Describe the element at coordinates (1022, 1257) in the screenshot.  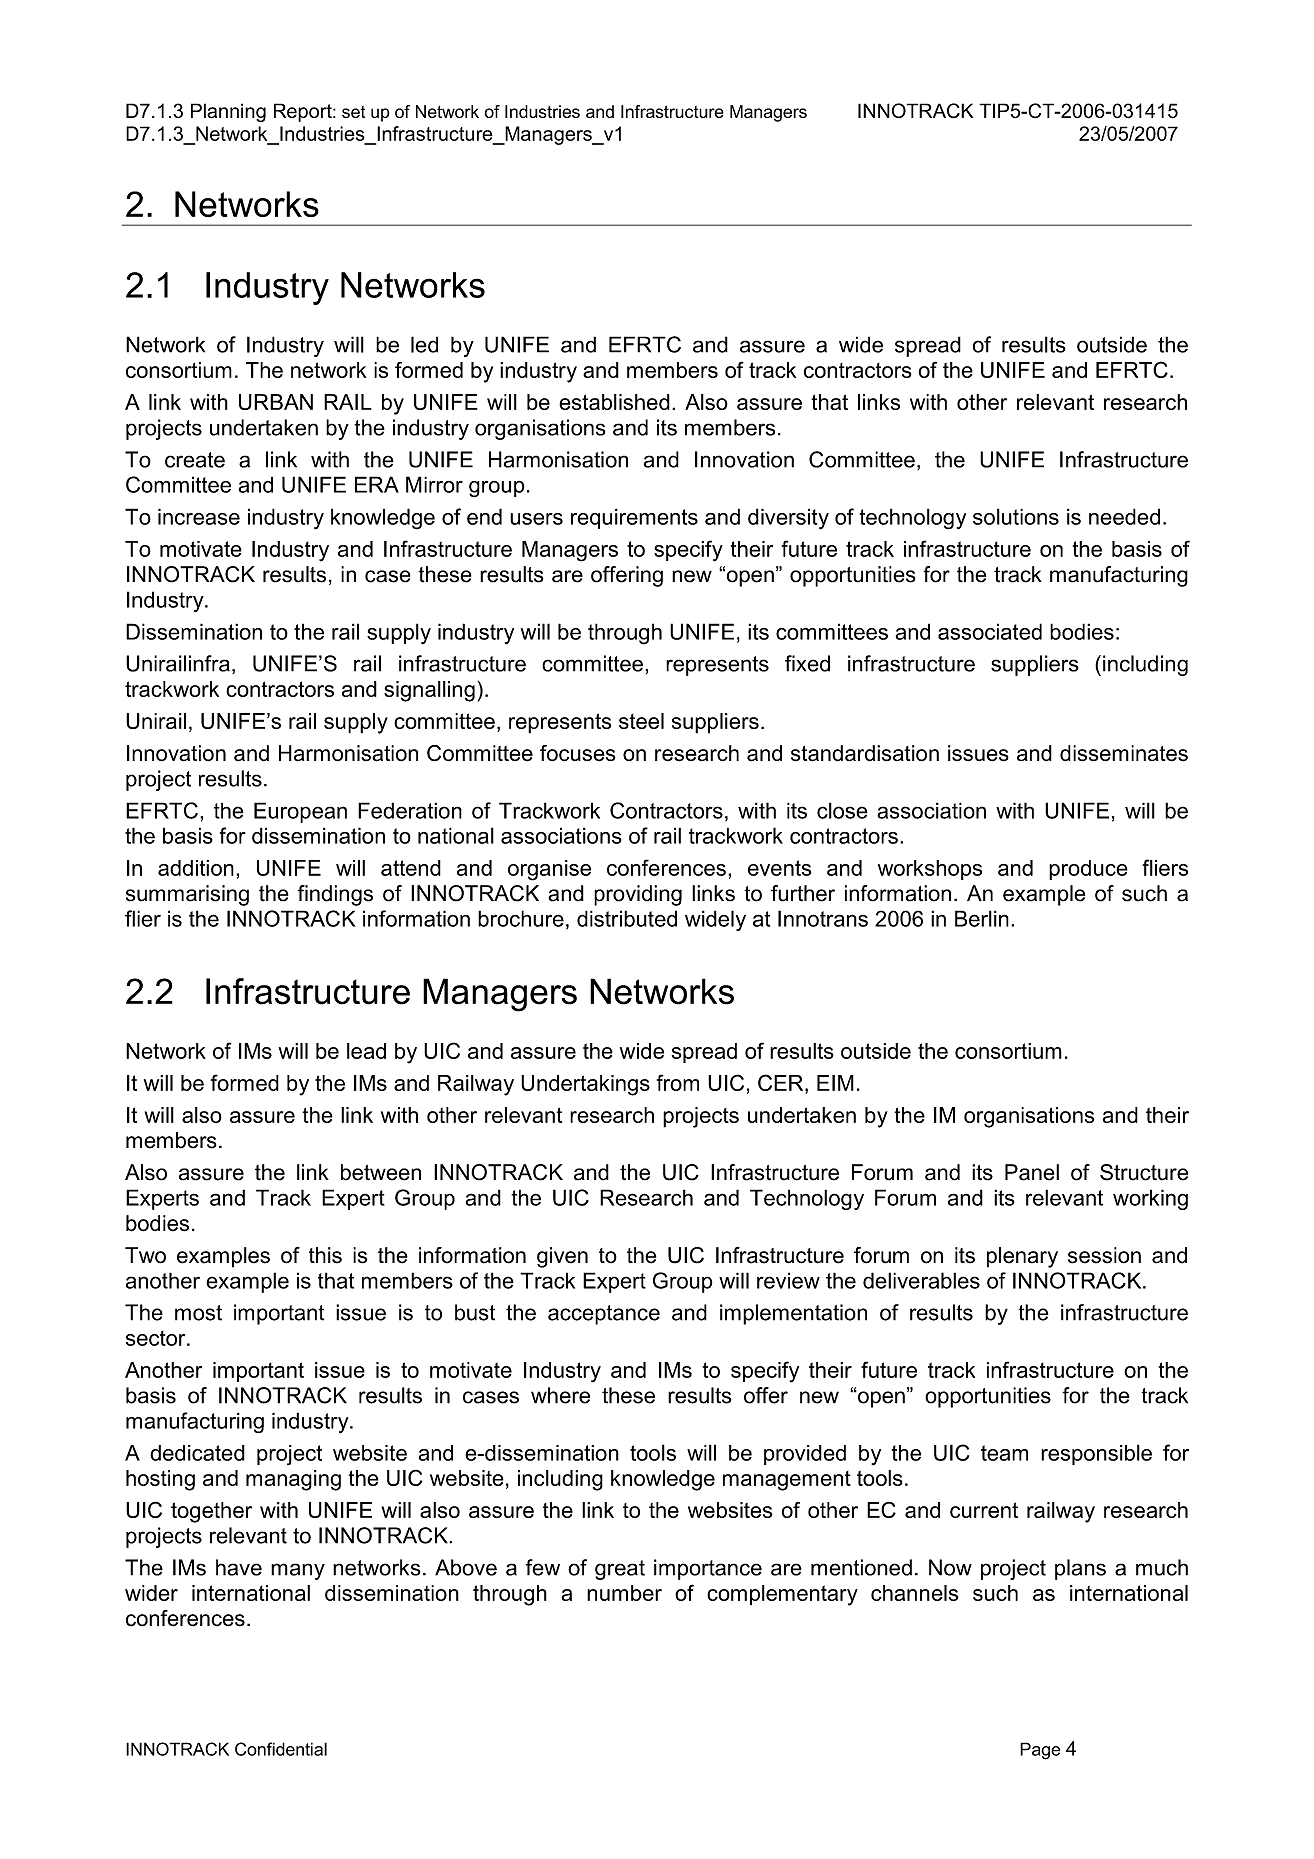
I see `plenary` at that location.
